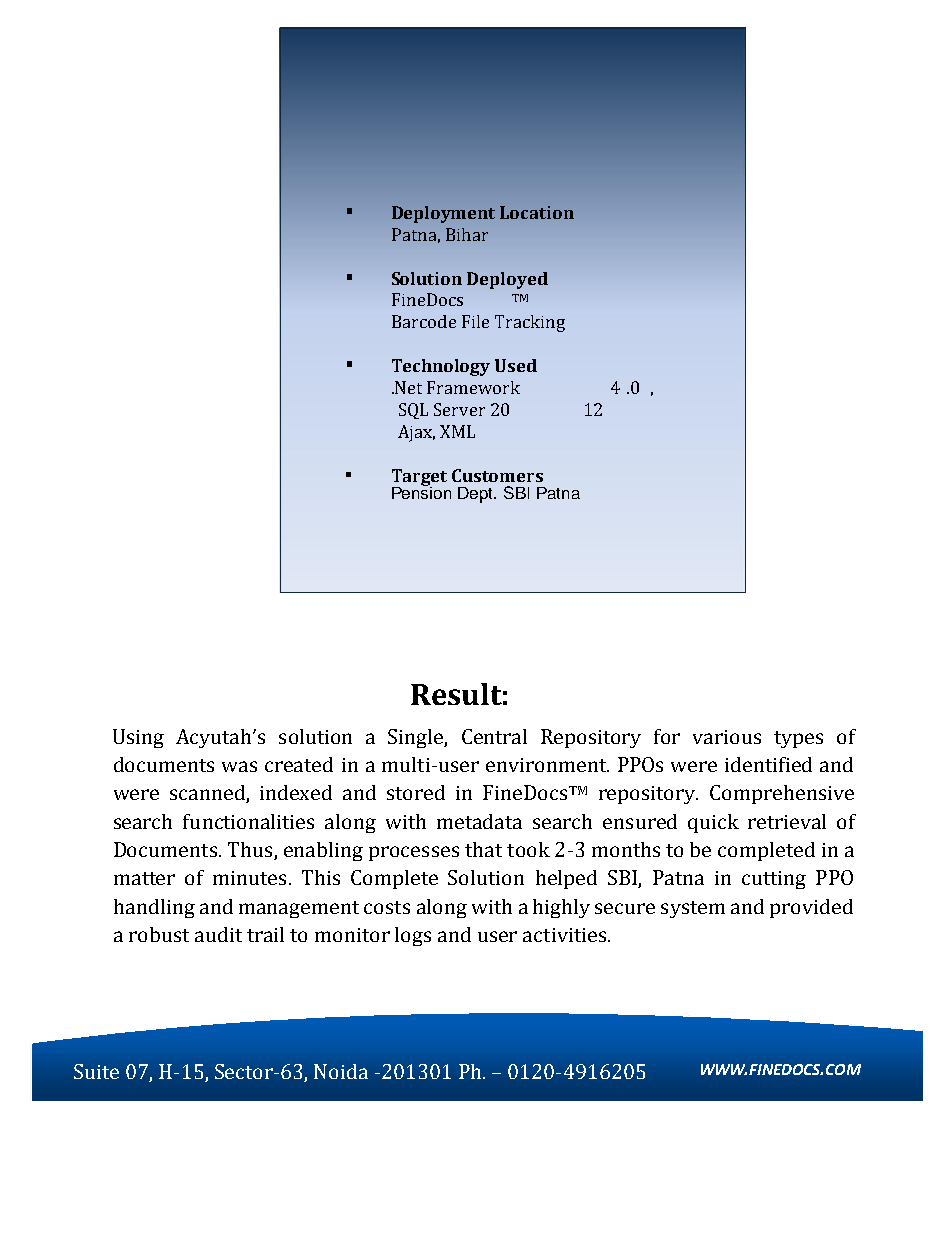 The width and height of the page is (952, 1233). I want to click on Pension, so click(421, 491).
